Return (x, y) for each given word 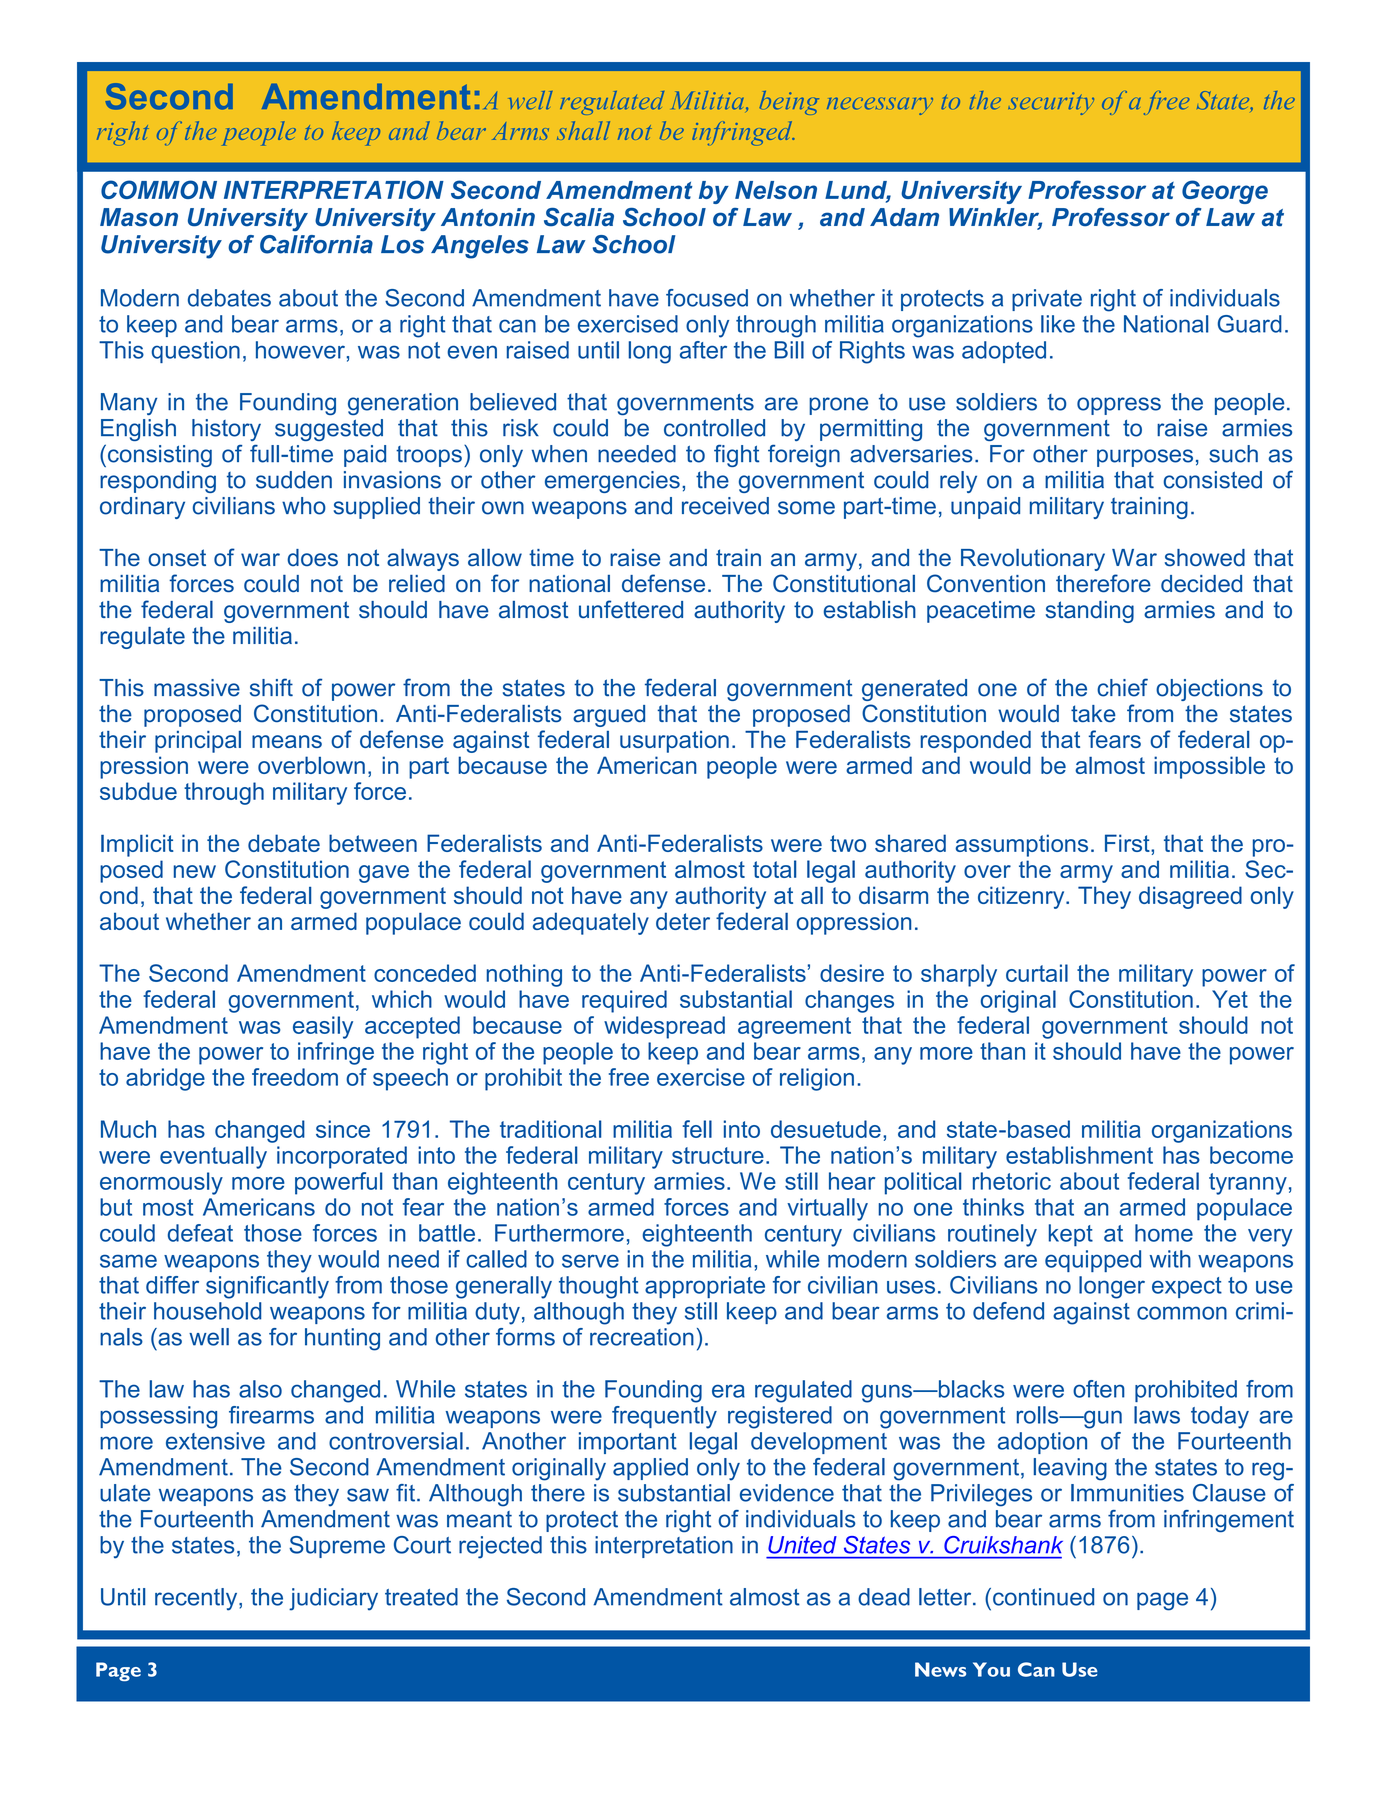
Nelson (776, 190)
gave (384, 874)
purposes (1145, 458)
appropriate (705, 1287)
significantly (267, 1287)
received (725, 506)
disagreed (1190, 897)
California (316, 244)
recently (197, 1599)
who (304, 506)
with (1170, 1259)
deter (683, 921)
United (802, 1545)
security (1051, 103)
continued (1043, 1597)
